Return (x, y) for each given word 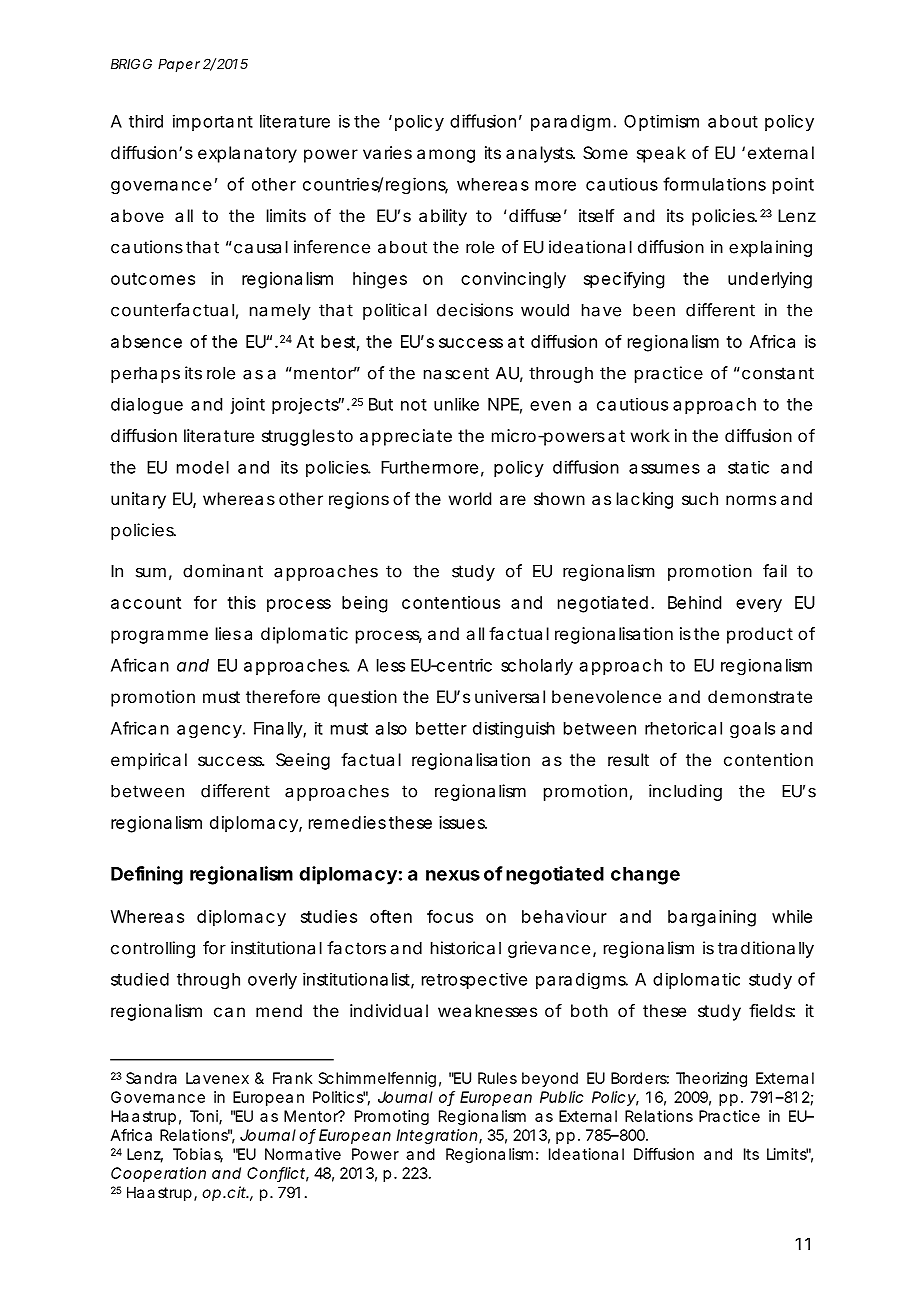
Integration (436, 1136)
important (213, 122)
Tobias (198, 1155)
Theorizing (711, 1079)
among (446, 156)
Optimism (661, 122)
